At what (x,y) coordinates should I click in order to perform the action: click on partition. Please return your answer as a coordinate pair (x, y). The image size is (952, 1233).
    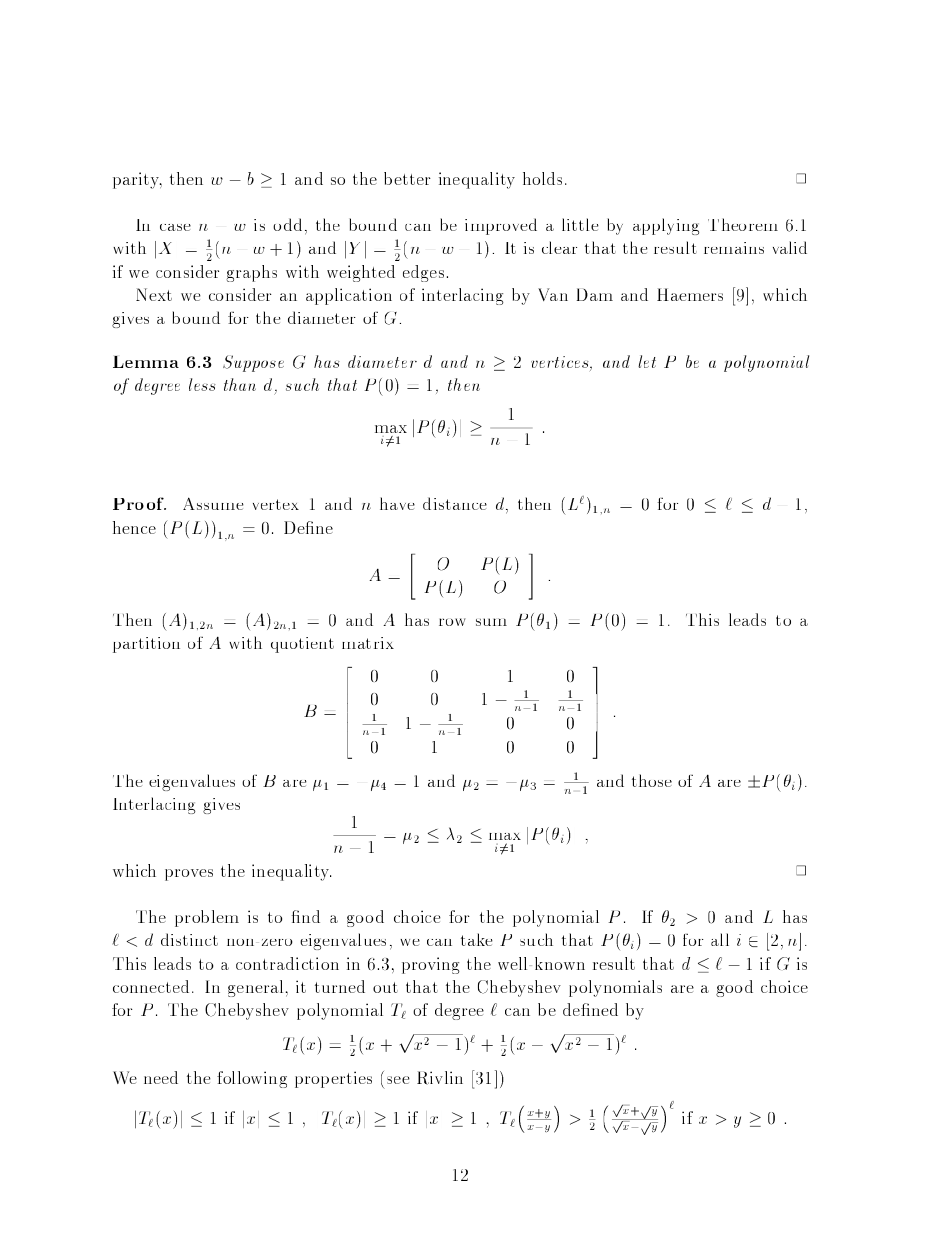
    Looking at the image, I should click on (146, 645).
